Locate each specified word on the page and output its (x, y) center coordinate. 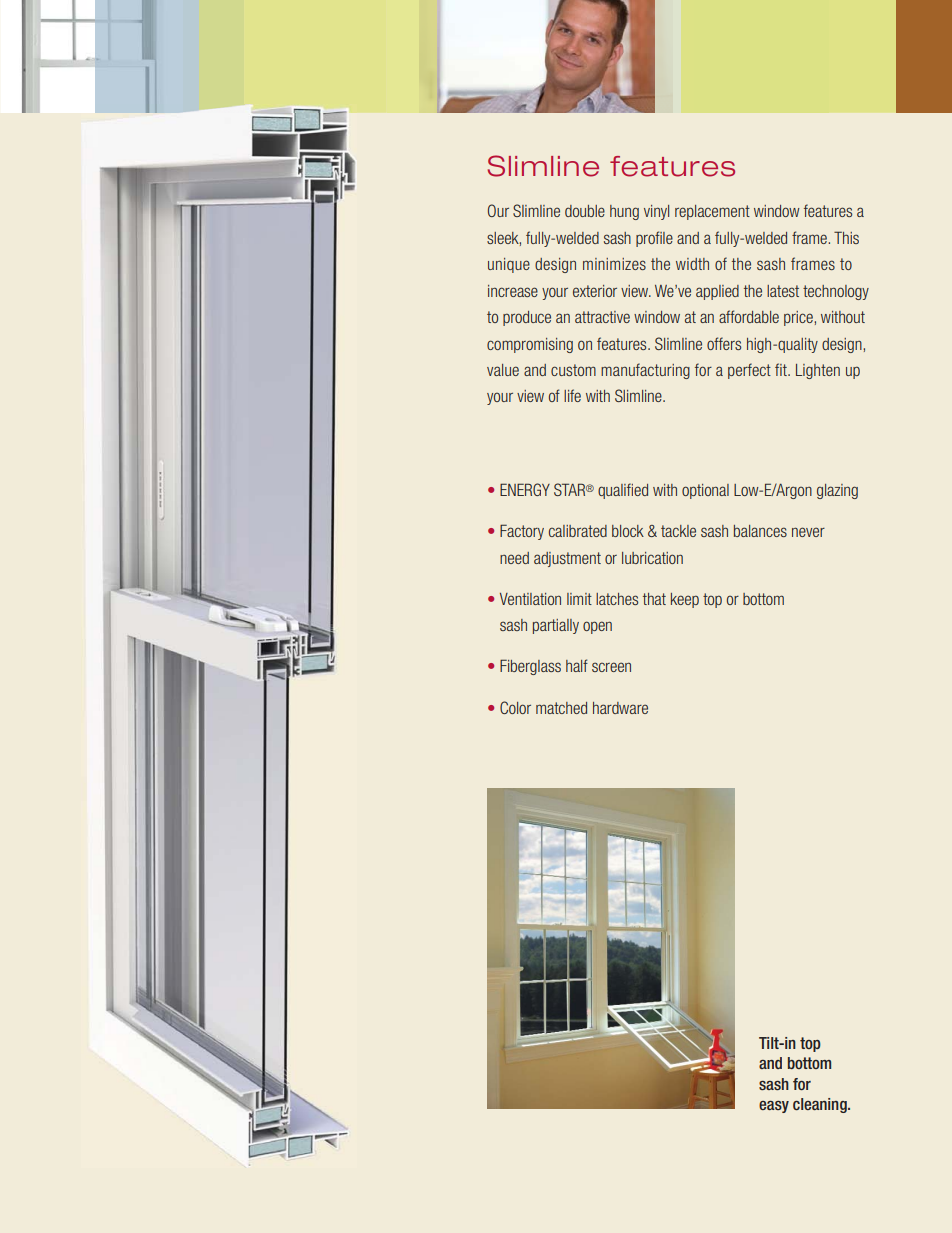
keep (685, 600)
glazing (837, 491)
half (577, 665)
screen (611, 667)
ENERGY (525, 489)
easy (774, 1107)
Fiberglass (530, 667)
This (846, 237)
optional (705, 491)
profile (654, 239)
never (808, 532)
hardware (620, 708)
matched (561, 708)
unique (509, 265)
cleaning (821, 1105)
